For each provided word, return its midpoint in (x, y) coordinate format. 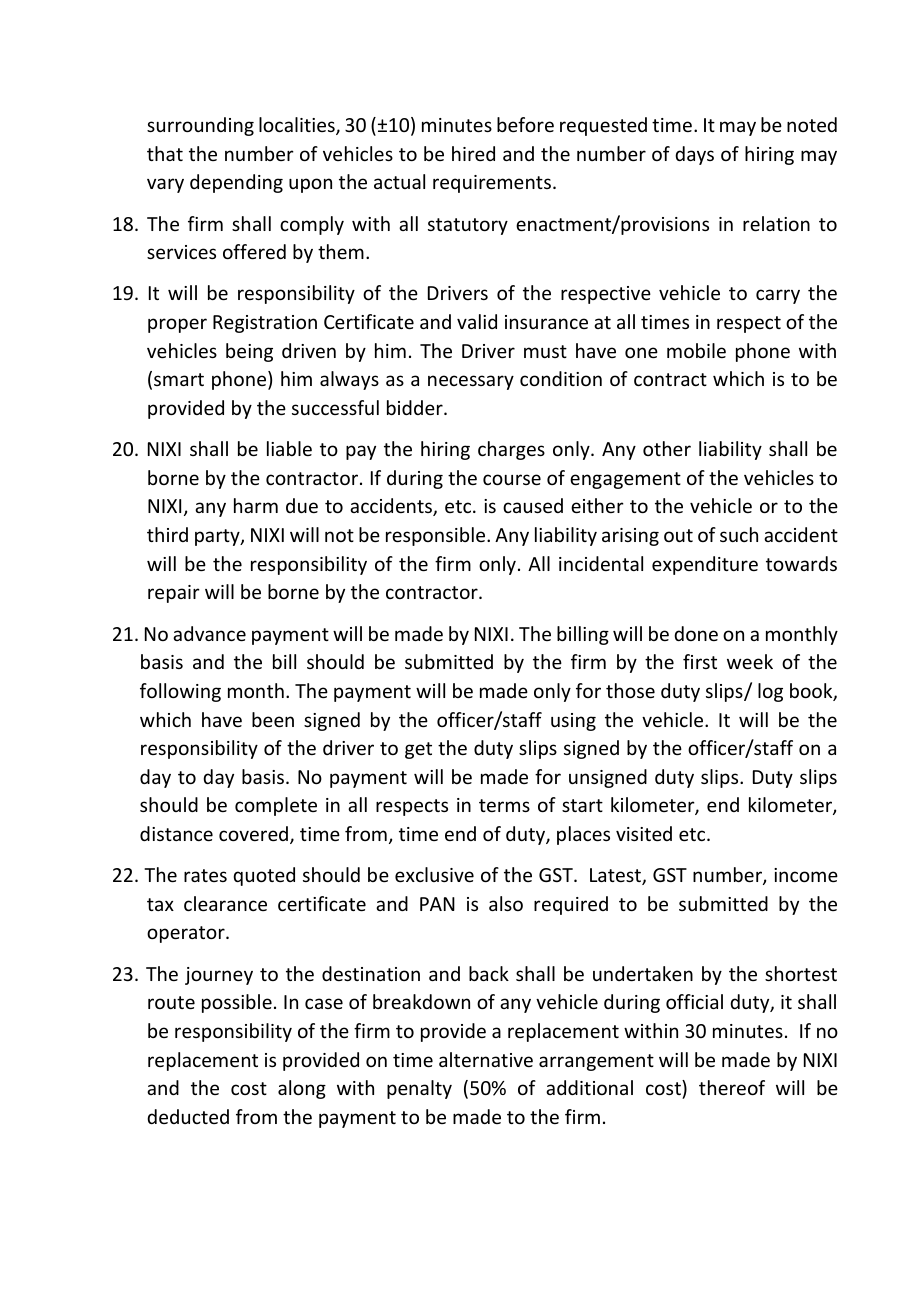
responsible (437, 536)
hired (473, 153)
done (696, 633)
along (302, 1089)
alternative (486, 1059)
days (694, 155)
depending (236, 183)
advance (209, 633)
